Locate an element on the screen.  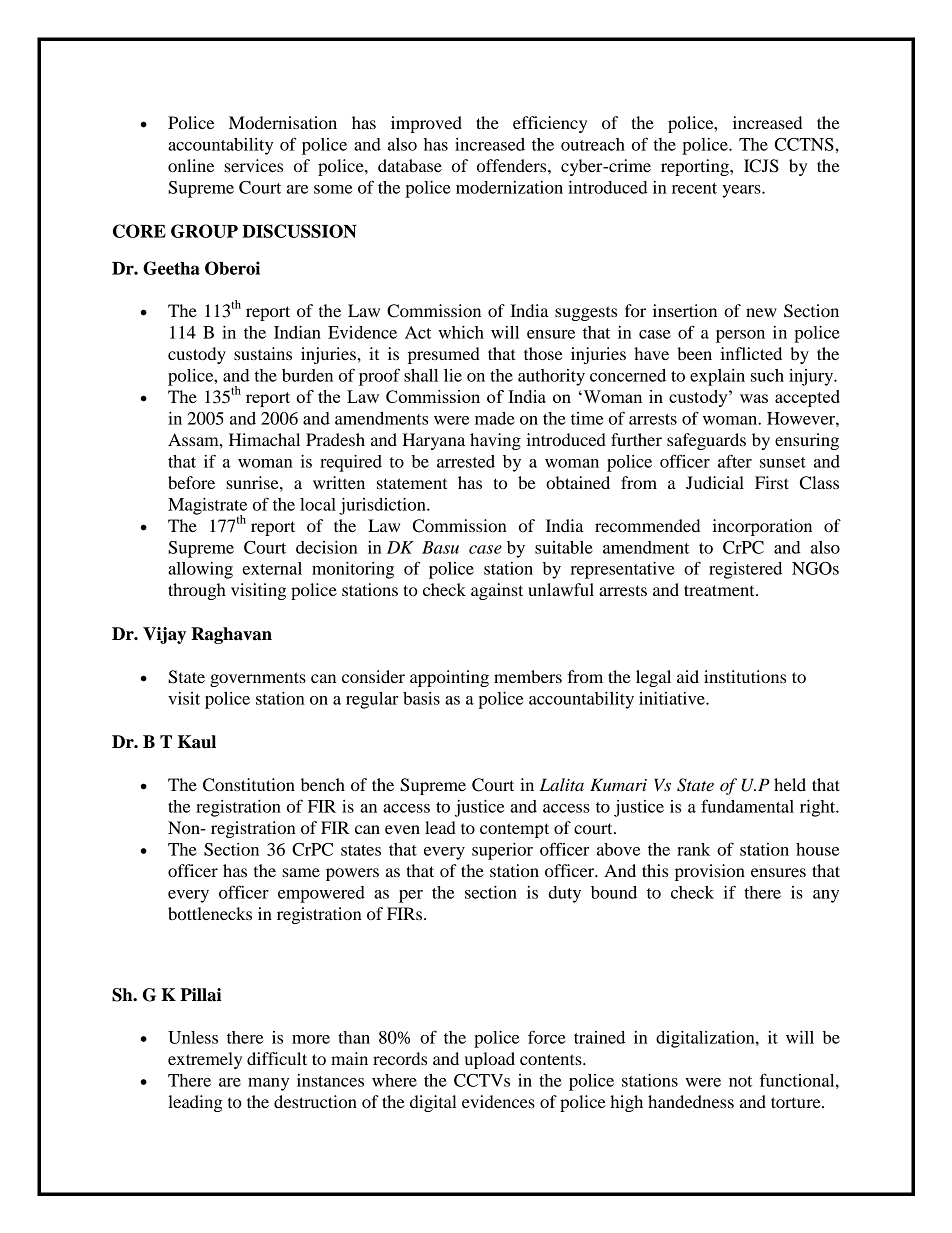
superior is located at coordinates (502, 851).
